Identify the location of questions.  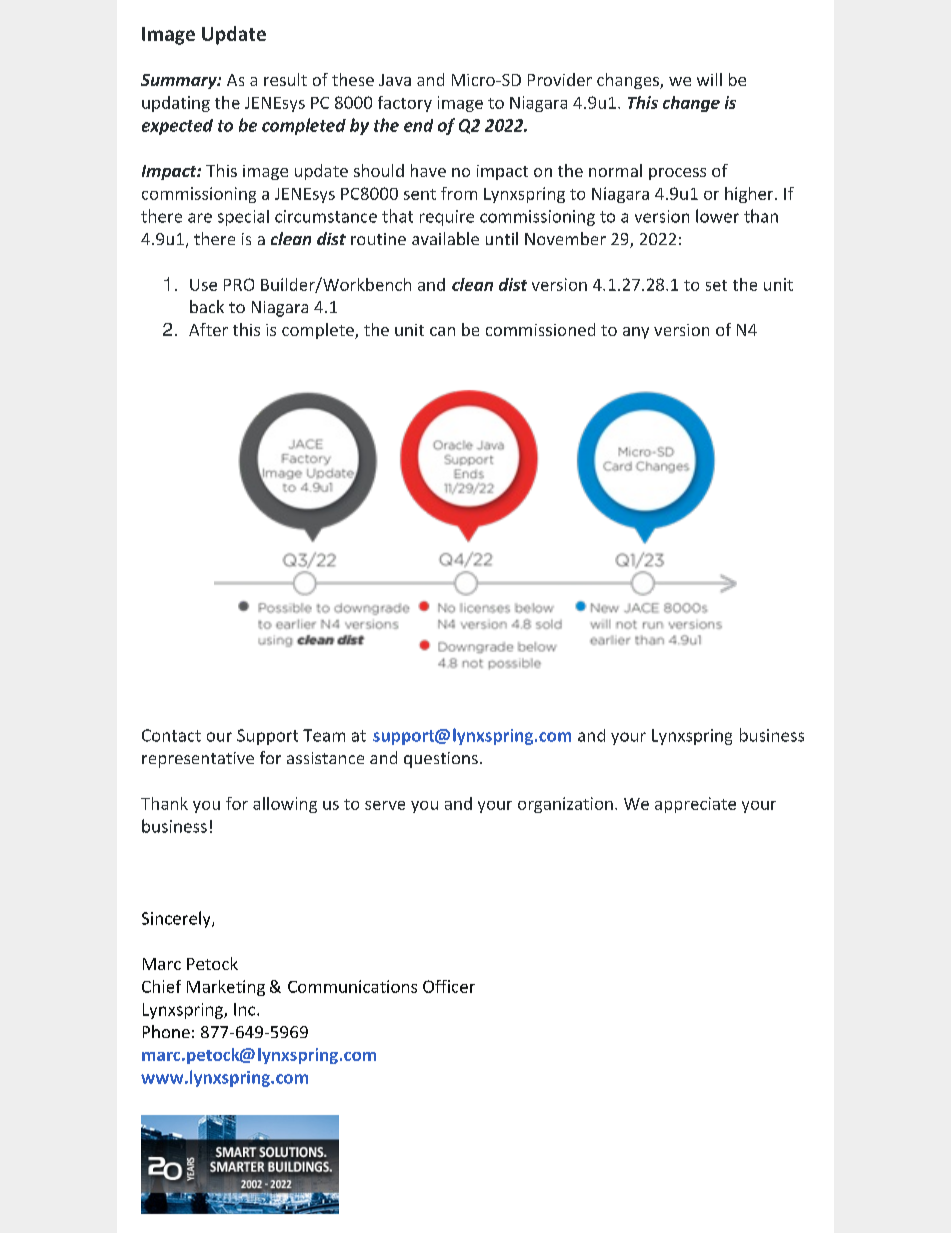
(441, 760).
